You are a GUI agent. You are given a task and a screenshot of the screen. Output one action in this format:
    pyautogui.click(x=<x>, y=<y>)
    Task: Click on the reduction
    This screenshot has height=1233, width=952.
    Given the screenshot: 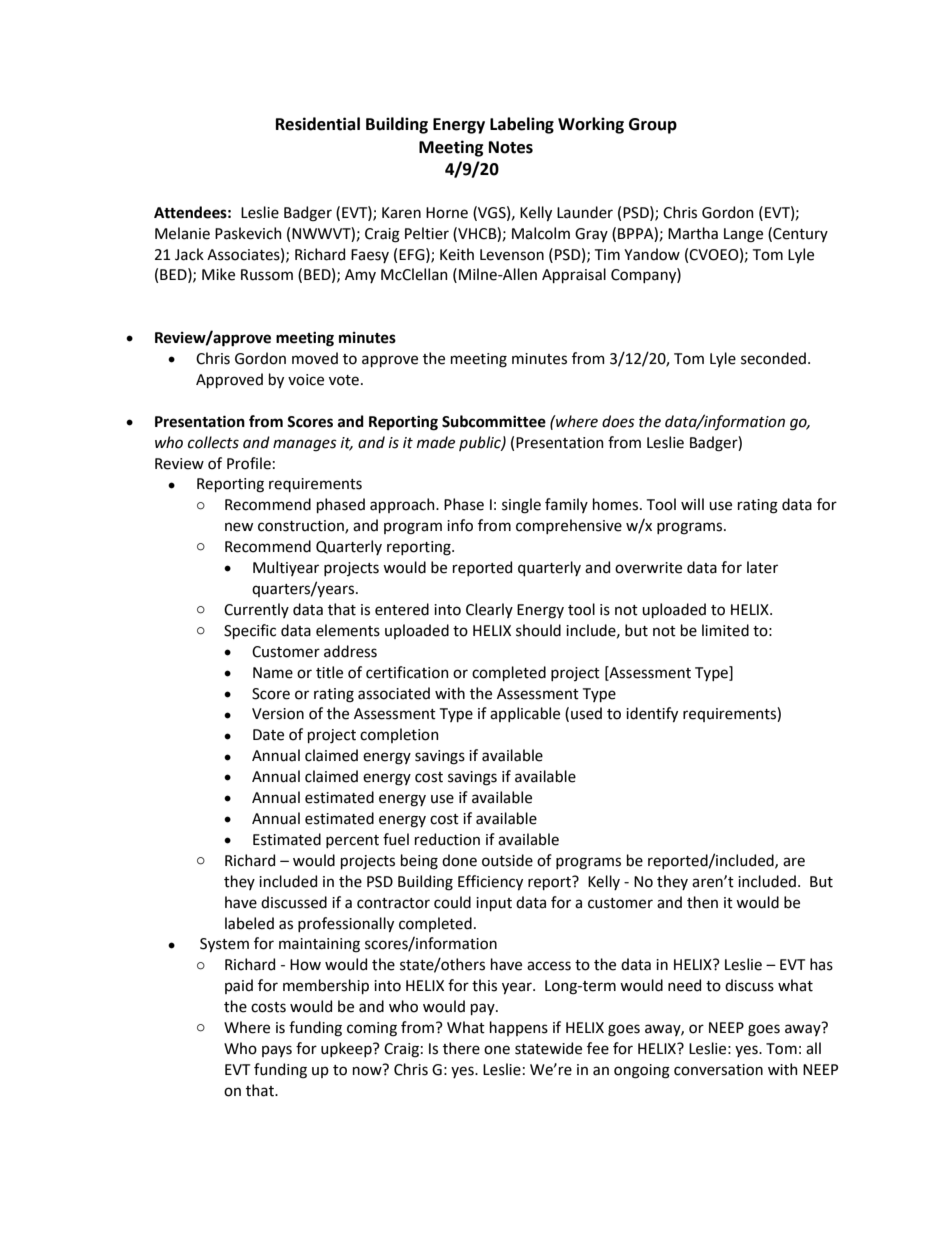 What is the action you would take?
    pyautogui.click(x=447, y=839)
